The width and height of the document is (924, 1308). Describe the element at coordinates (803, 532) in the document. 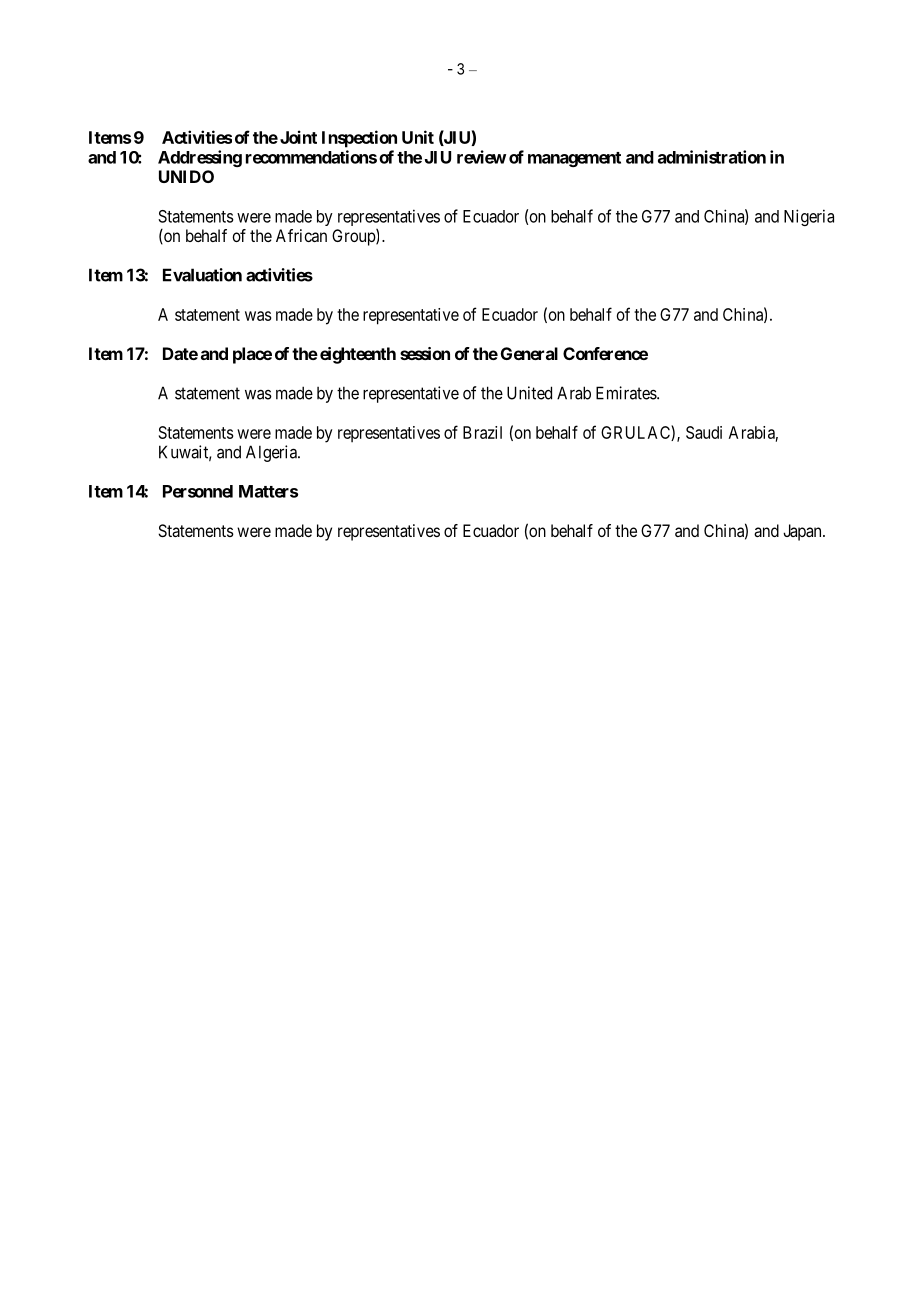

I see `Japan` at that location.
